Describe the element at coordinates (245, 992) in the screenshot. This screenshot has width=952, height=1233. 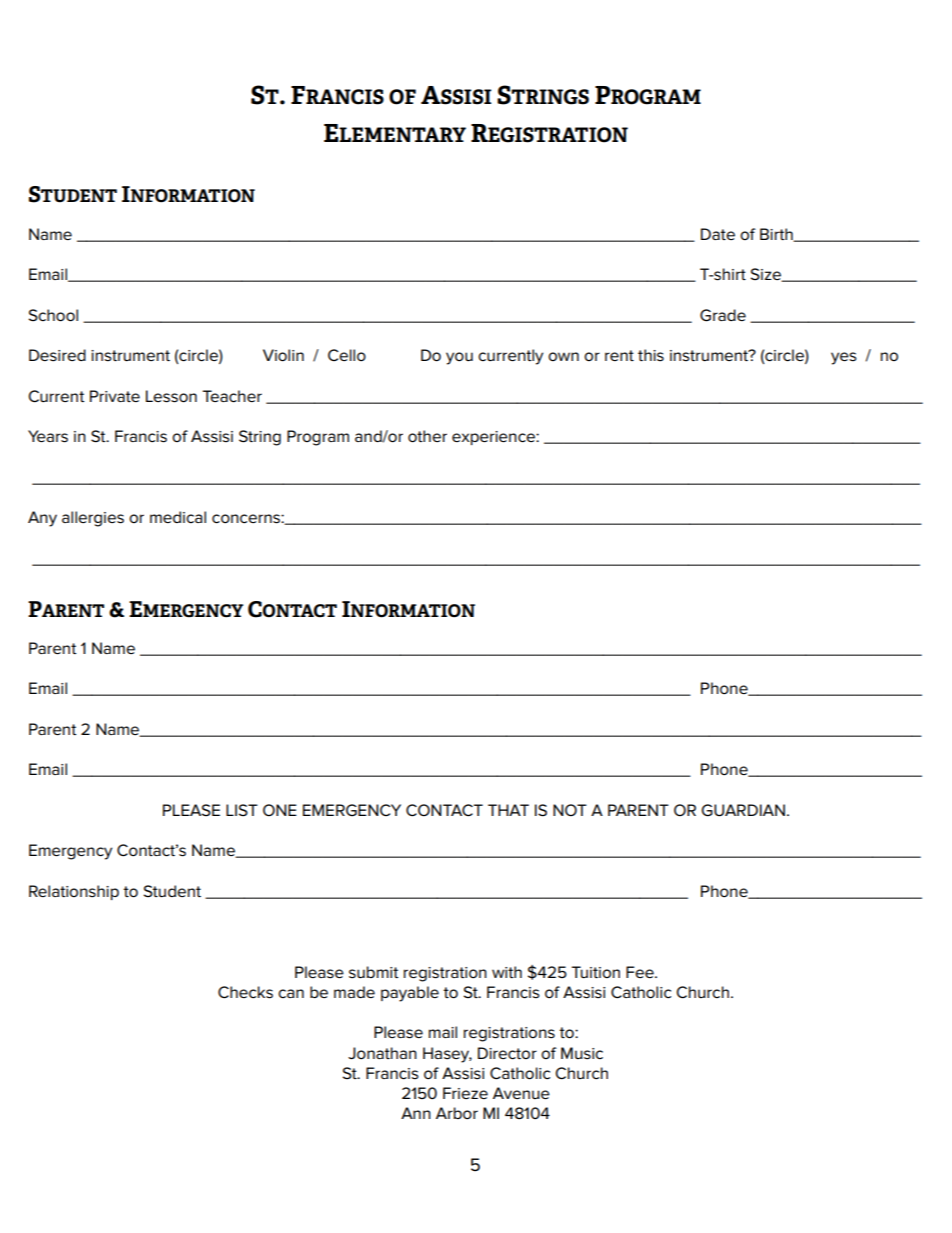
I see `Checks` at that location.
